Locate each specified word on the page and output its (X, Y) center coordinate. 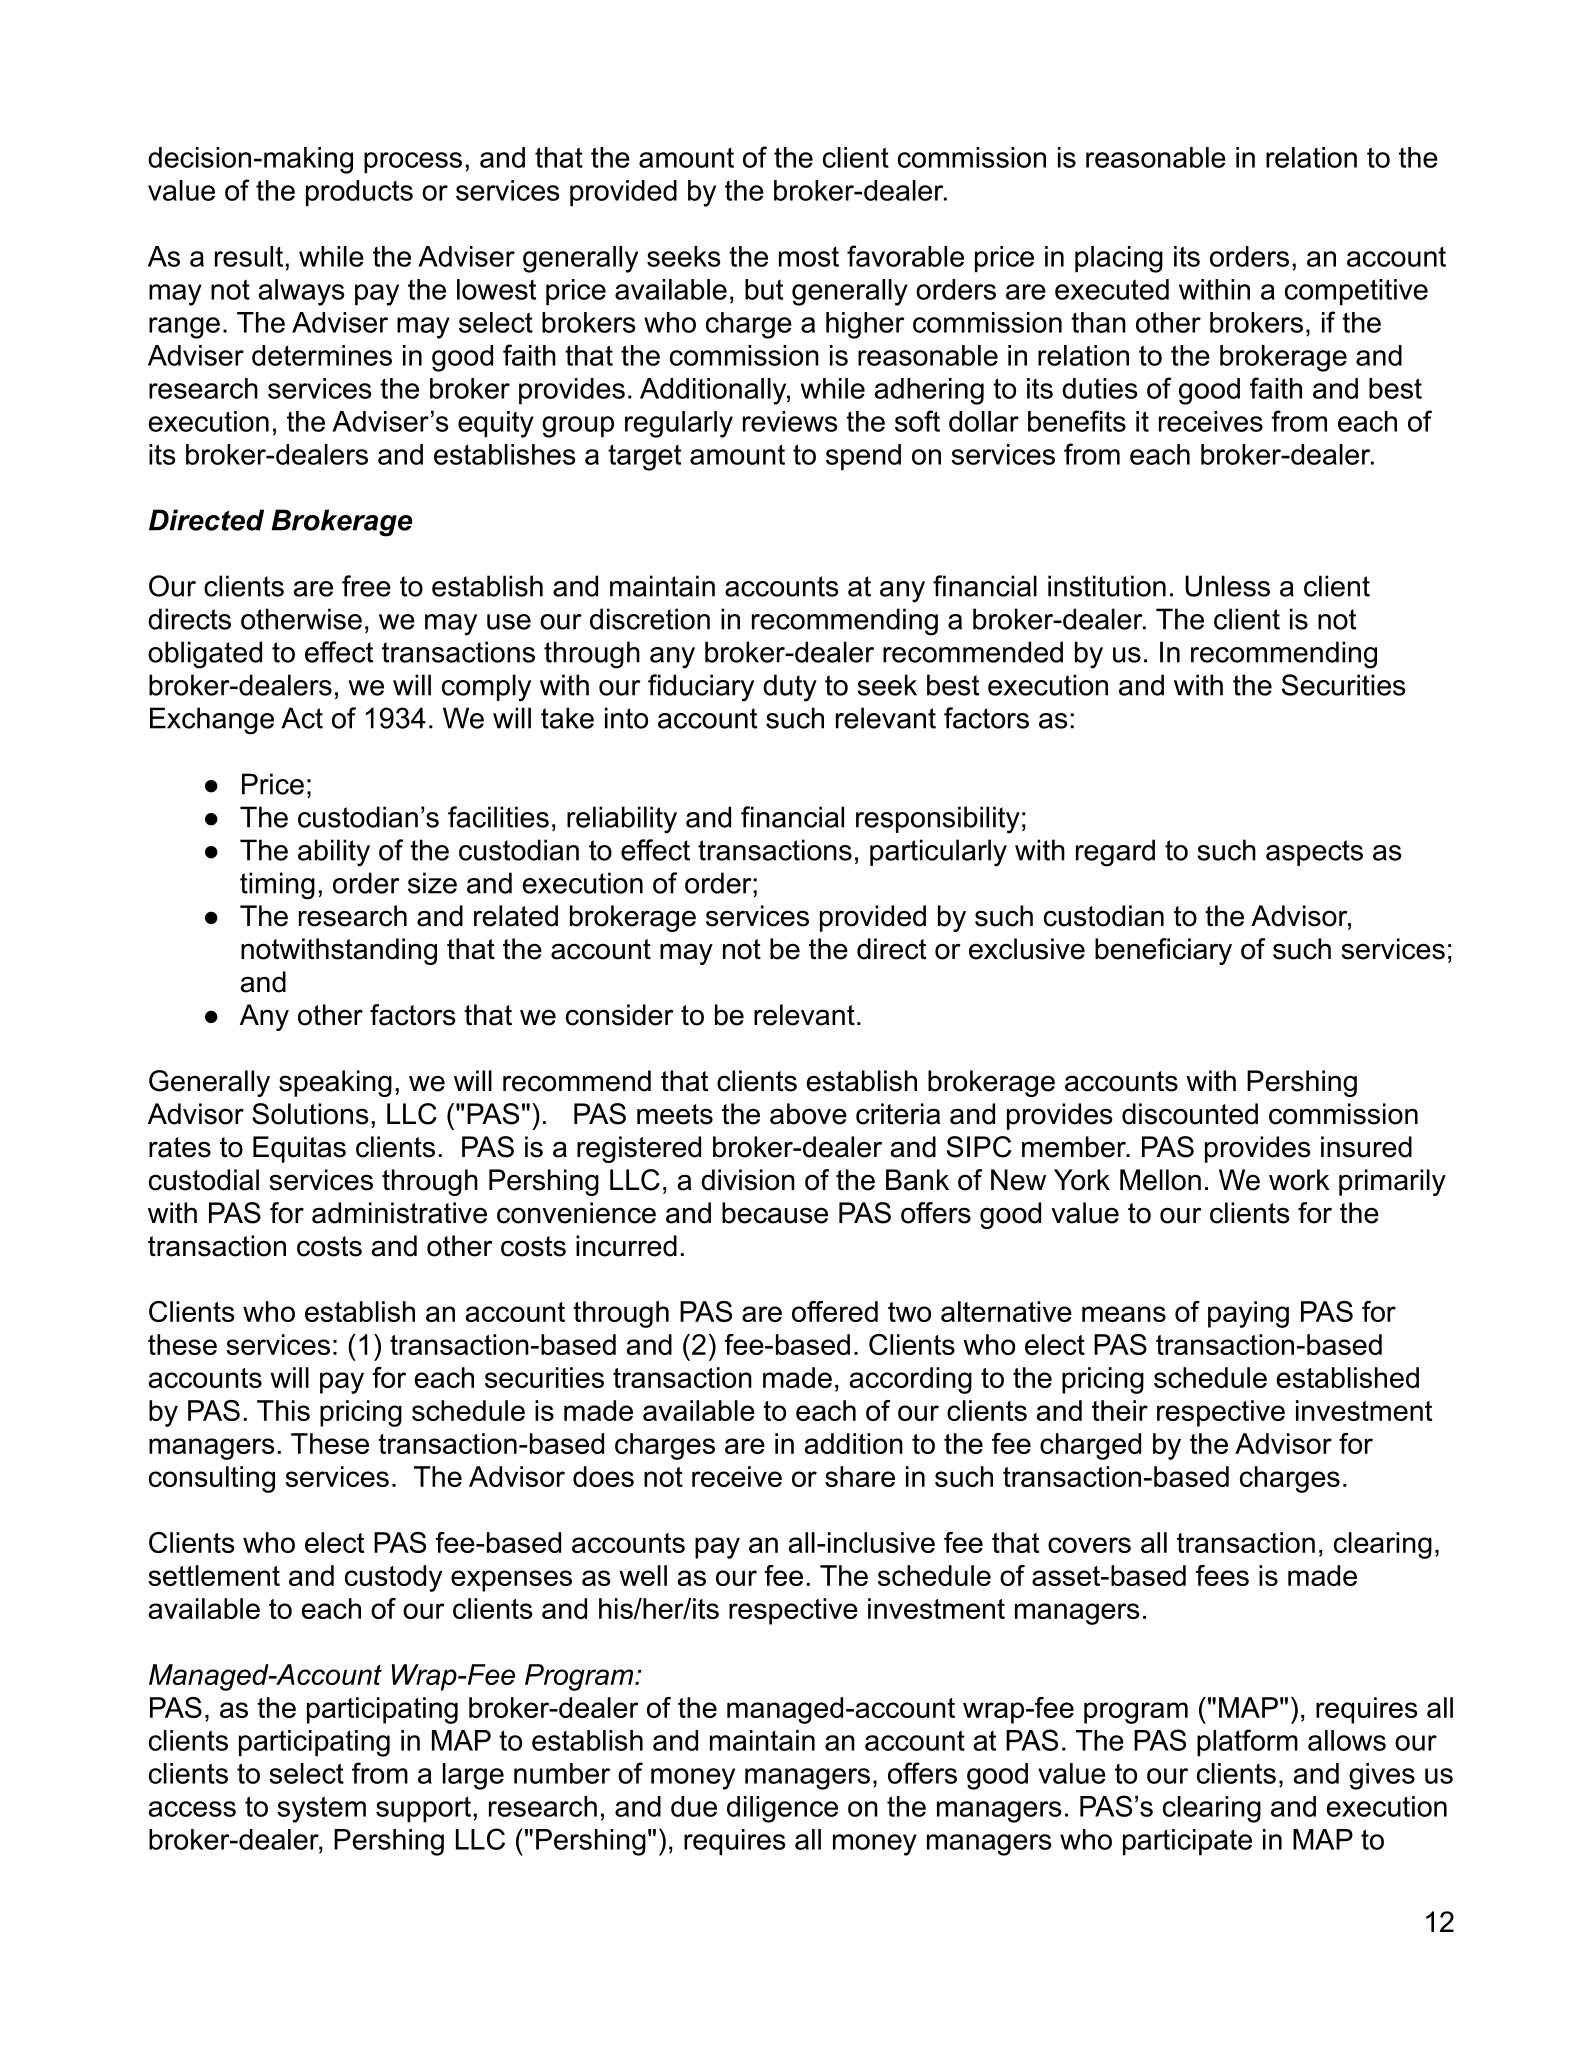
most (809, 256)
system (321, 1809)
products (359, 193)
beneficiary (1163, 951)
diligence (782, 1809)
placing (1119, 259)
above (808, 1114)
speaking (335, 1083)
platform (1247, 1743)
